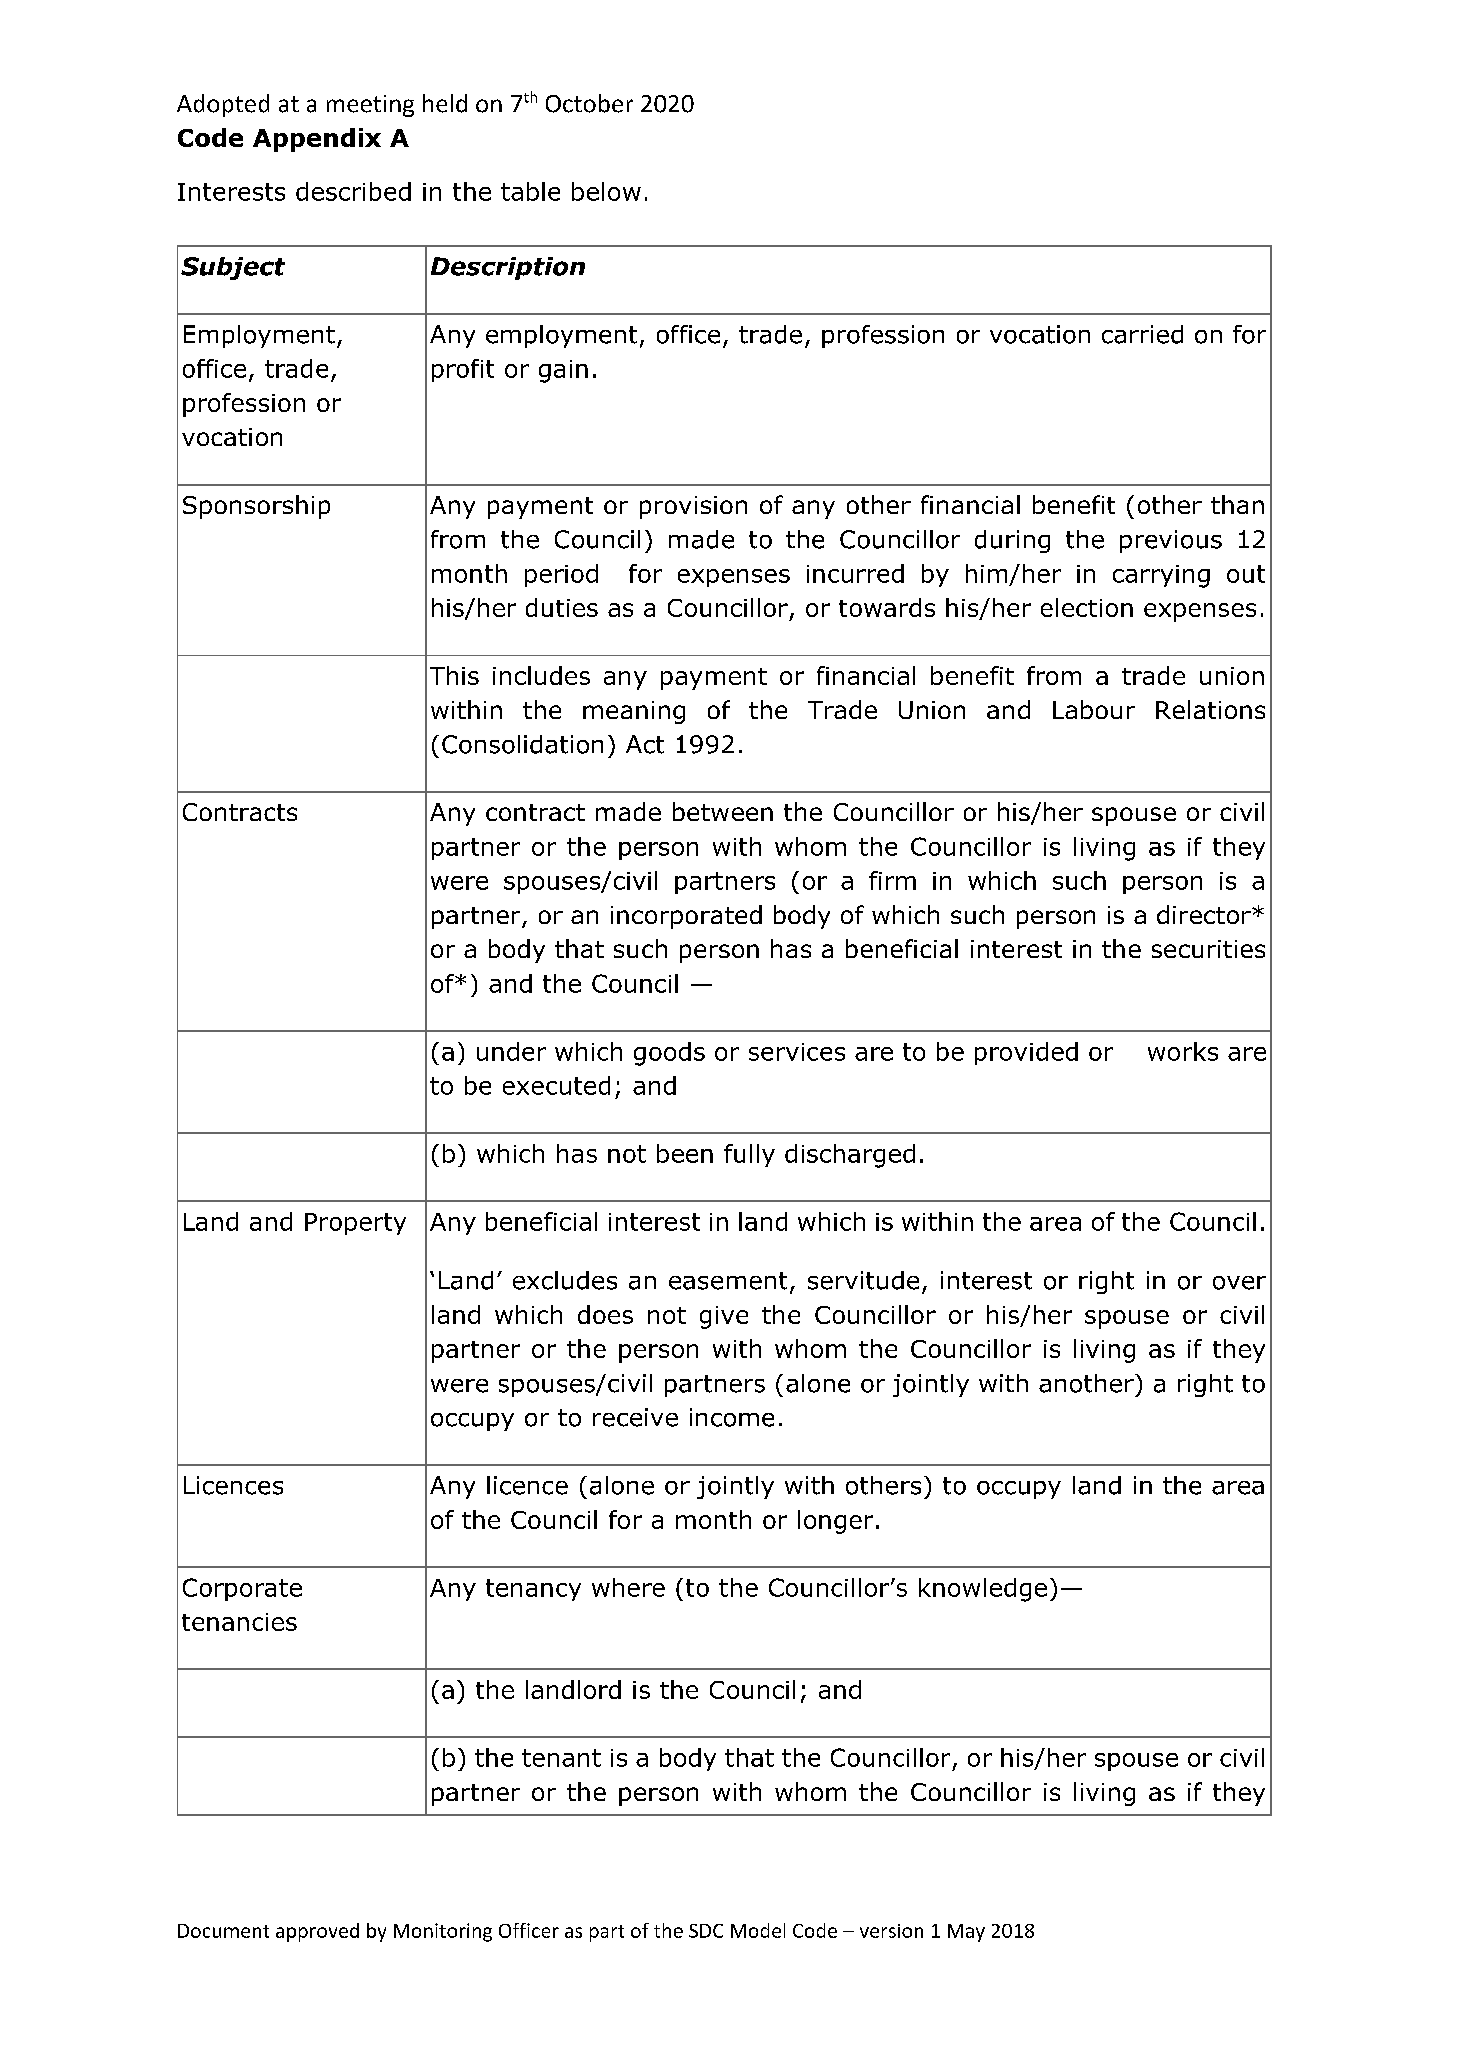 The height and width of the screenshot is (2063, 1459). What do you see at coordinates (606, 191) in the screenshot?
I see `below` at bounding box center [606, 191].
